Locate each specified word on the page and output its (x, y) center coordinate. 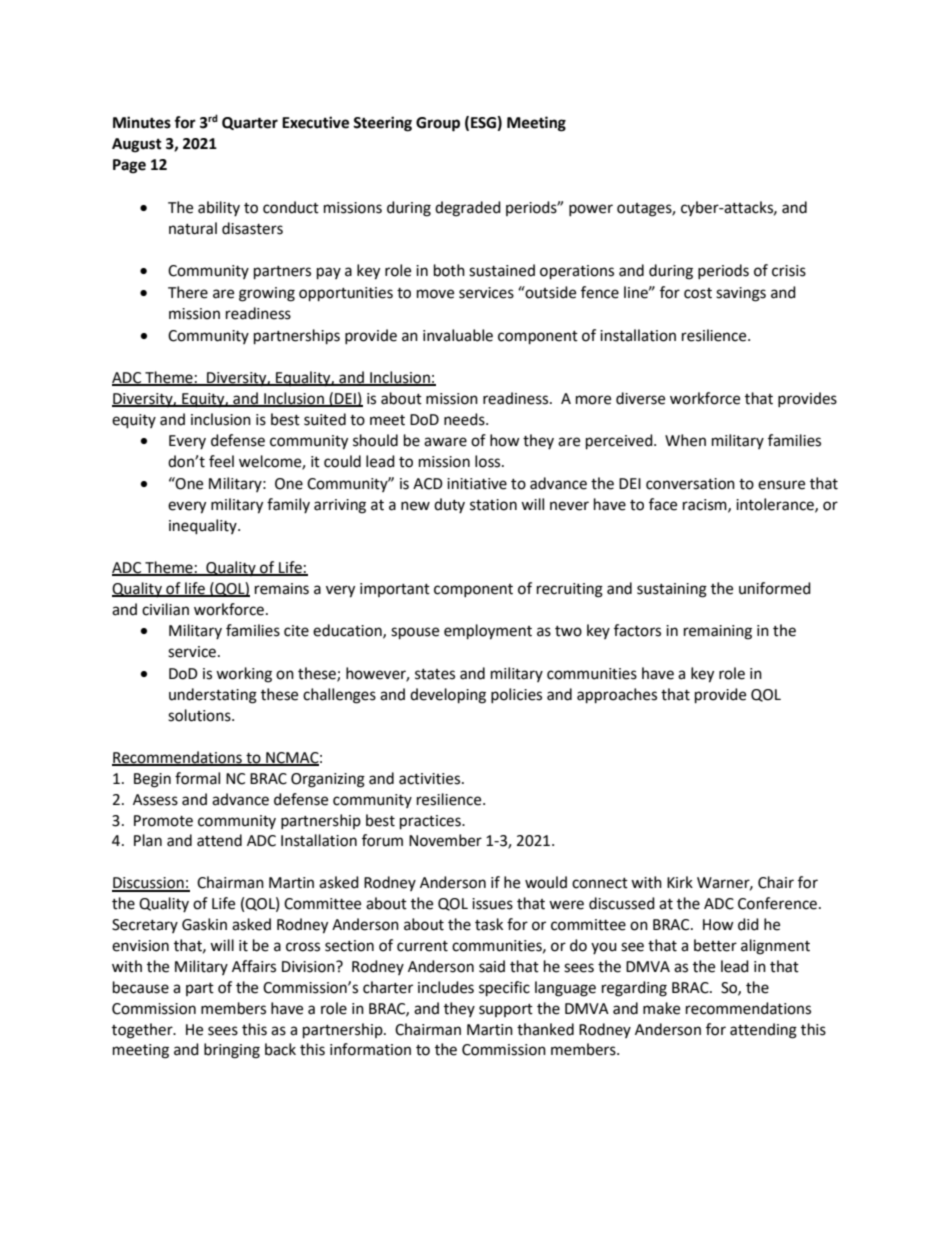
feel (221, 461)
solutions (200, 715)
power (591, 210)
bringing (232, 1051)
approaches (617, 696)
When (685, 440)
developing (448, 696)
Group (438, 124)
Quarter (250, 123)
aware (445, 442)
